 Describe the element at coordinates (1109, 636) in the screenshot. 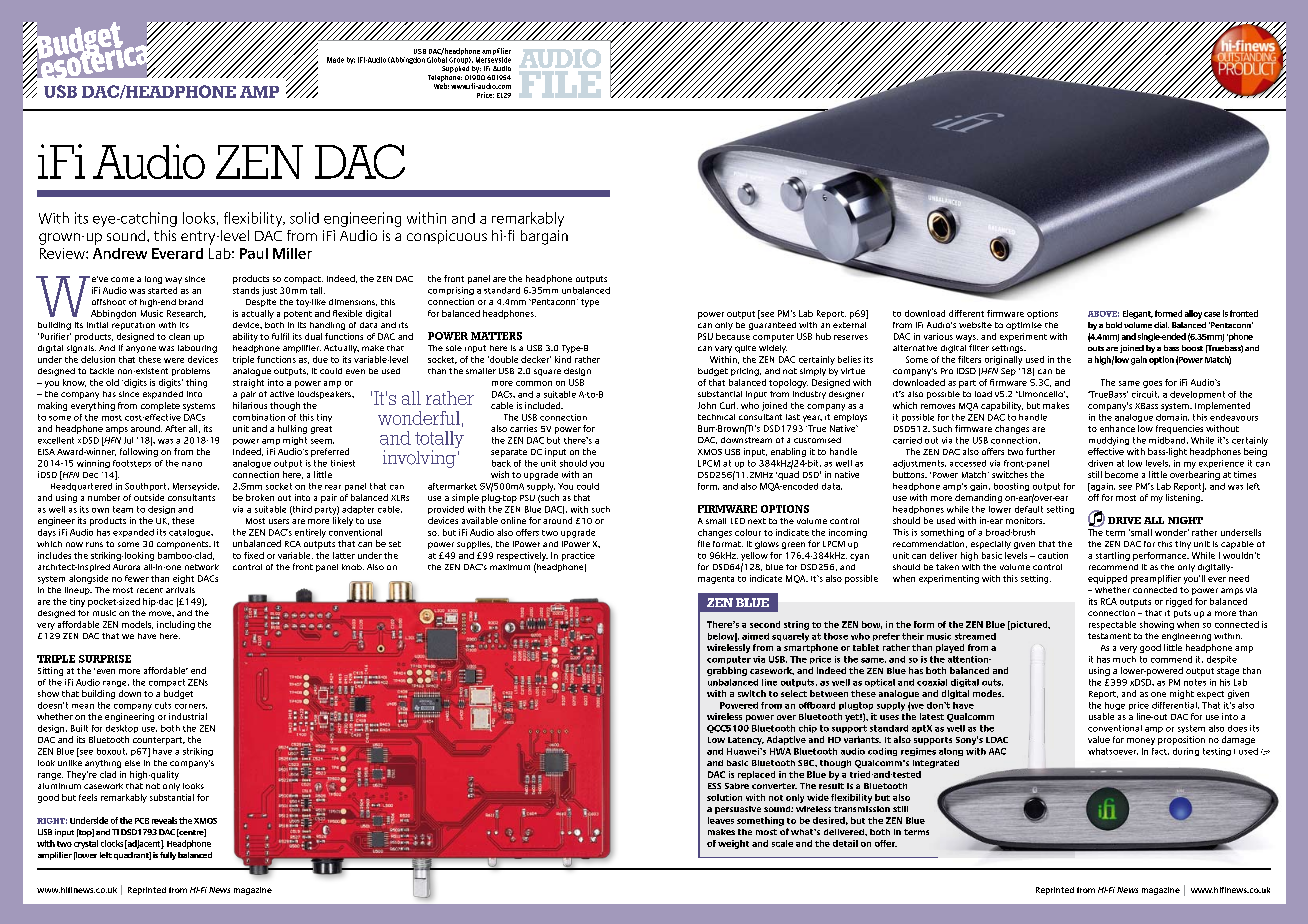

I see `testament` at that location.
